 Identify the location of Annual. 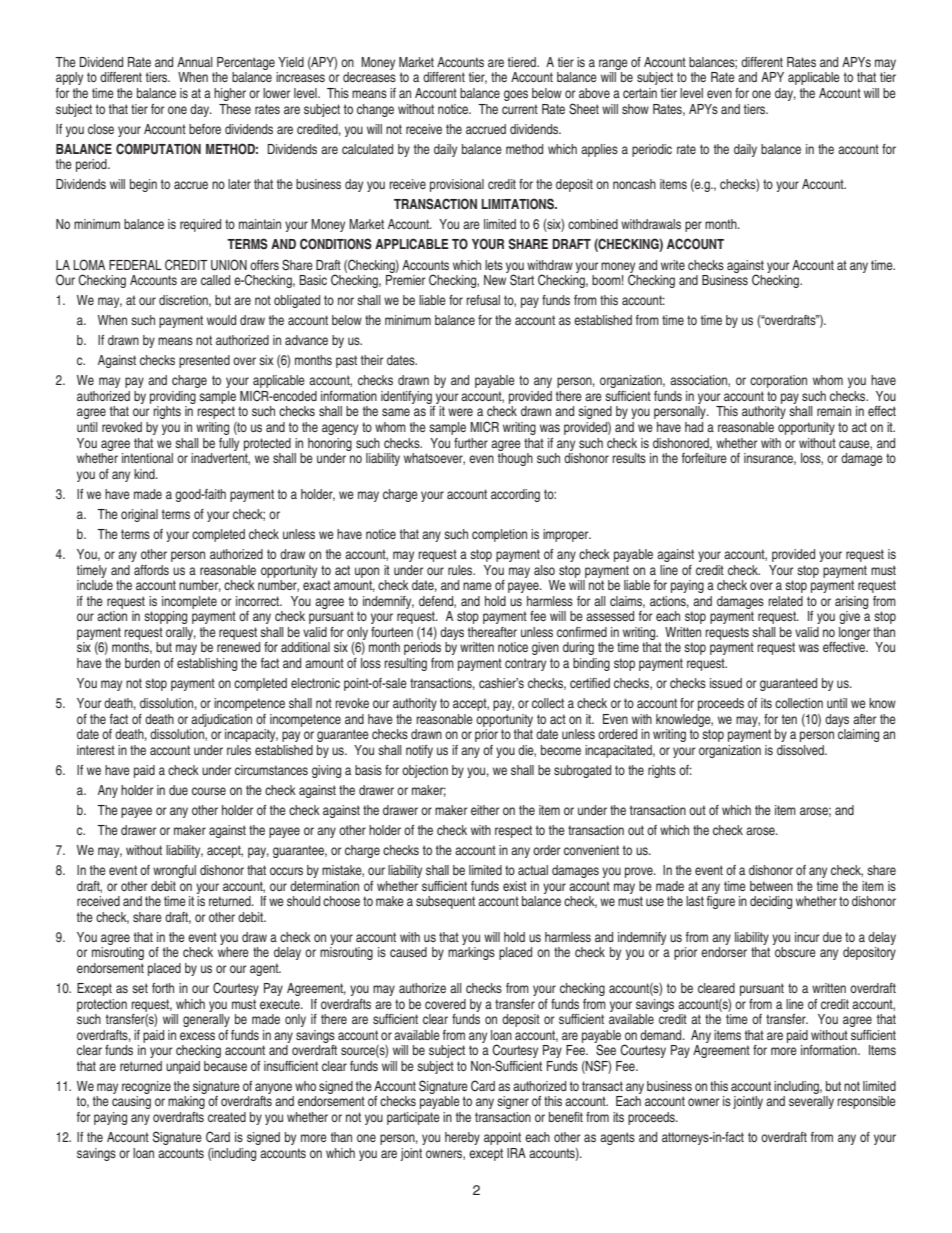
(195, 62).
